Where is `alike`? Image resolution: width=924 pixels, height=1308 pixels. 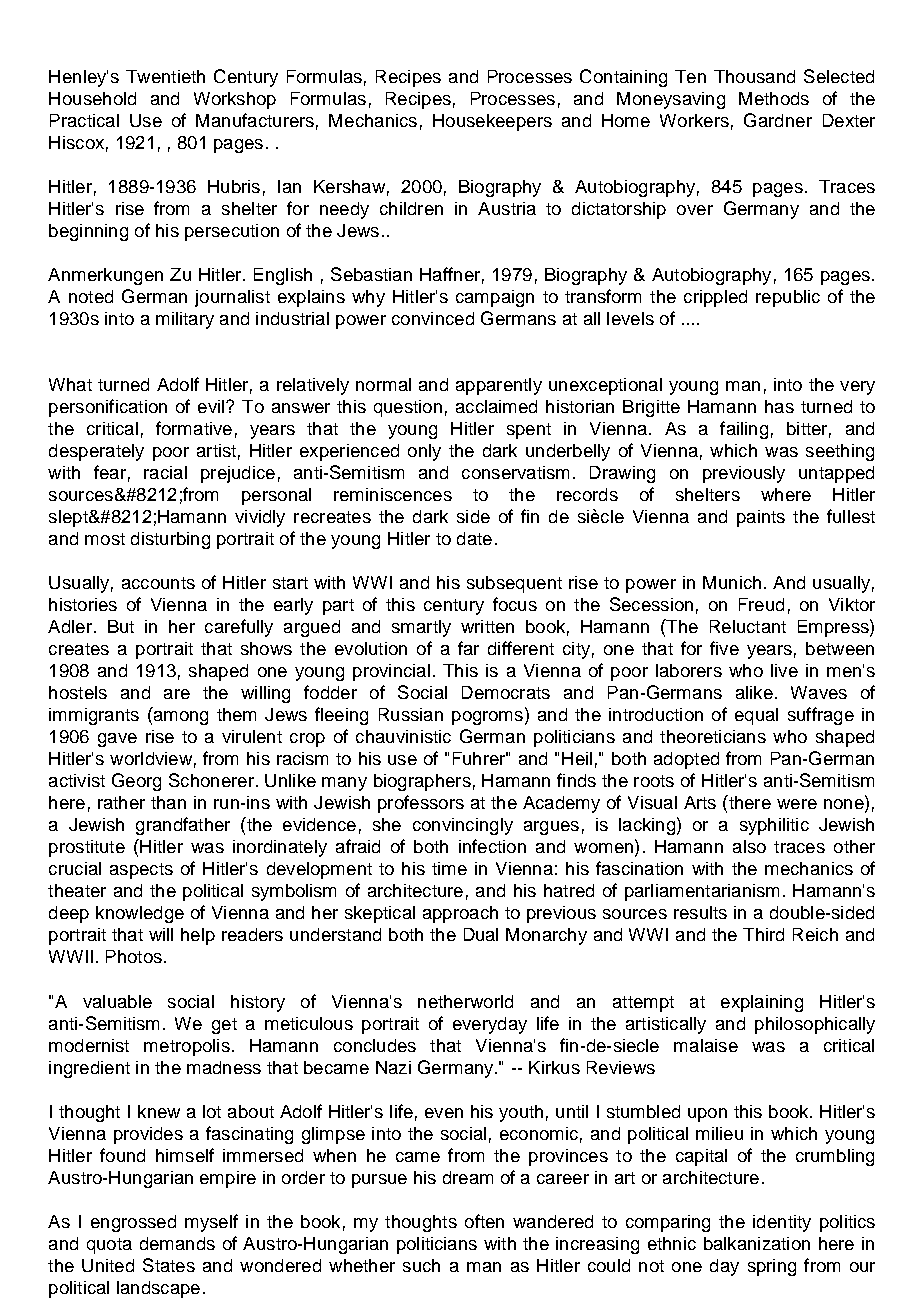 alike is located at coordinates (754, 692).
